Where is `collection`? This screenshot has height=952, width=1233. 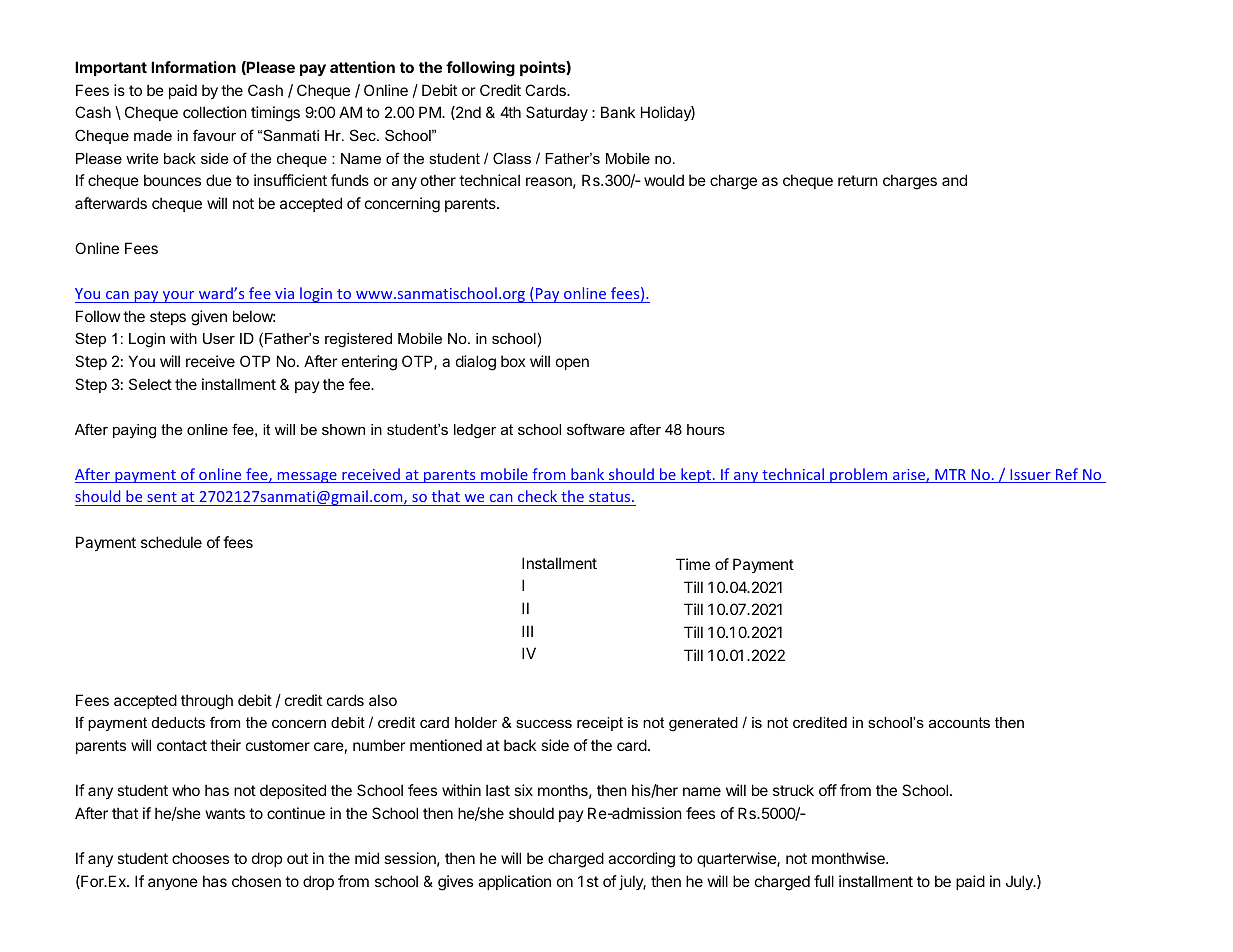
collection is located at coordinates (215, 112).
